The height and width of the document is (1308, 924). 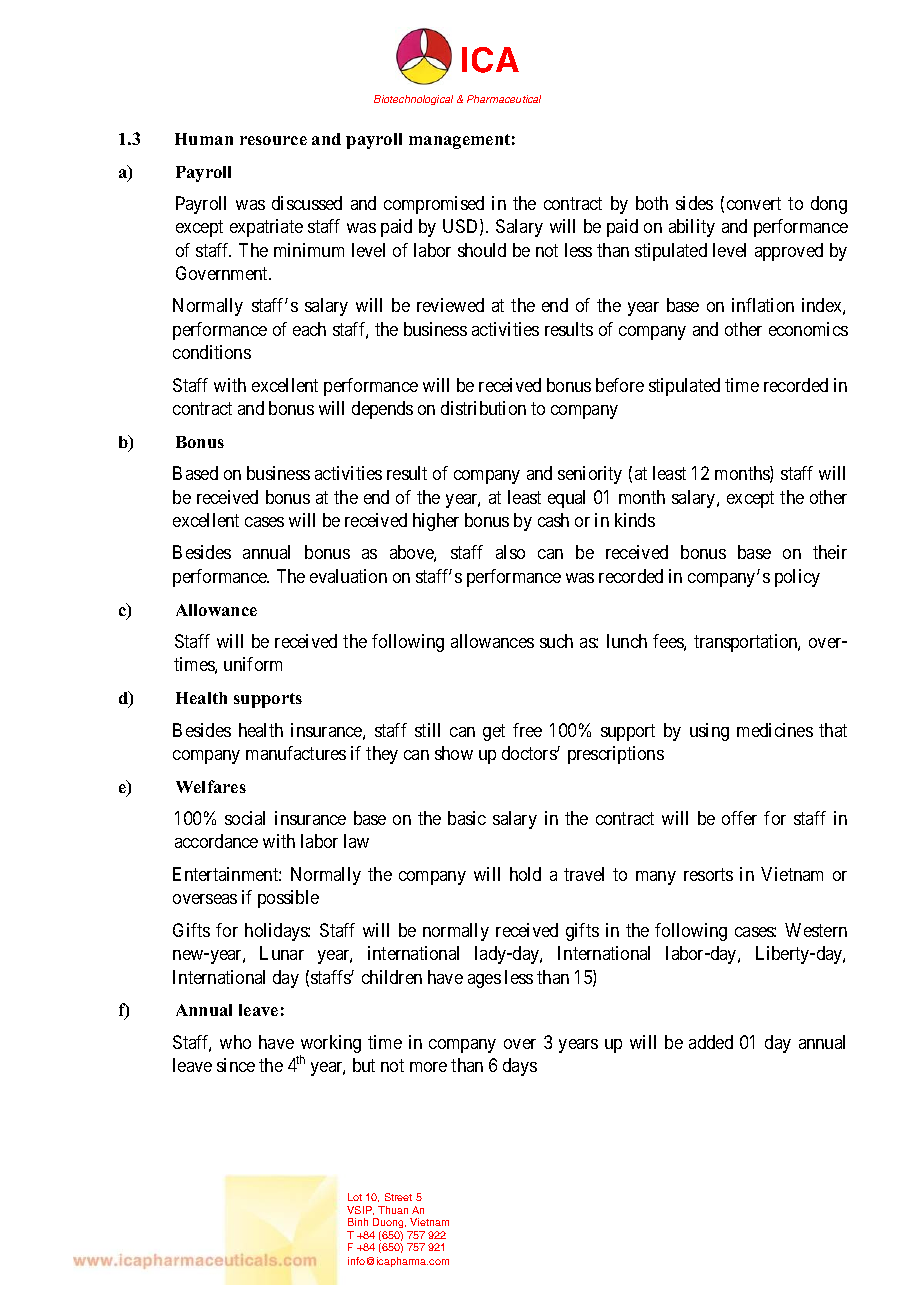 What do you see at coordinates (398, 1197) in the document?
I see `Street` at bounding box center [398, 1197].
